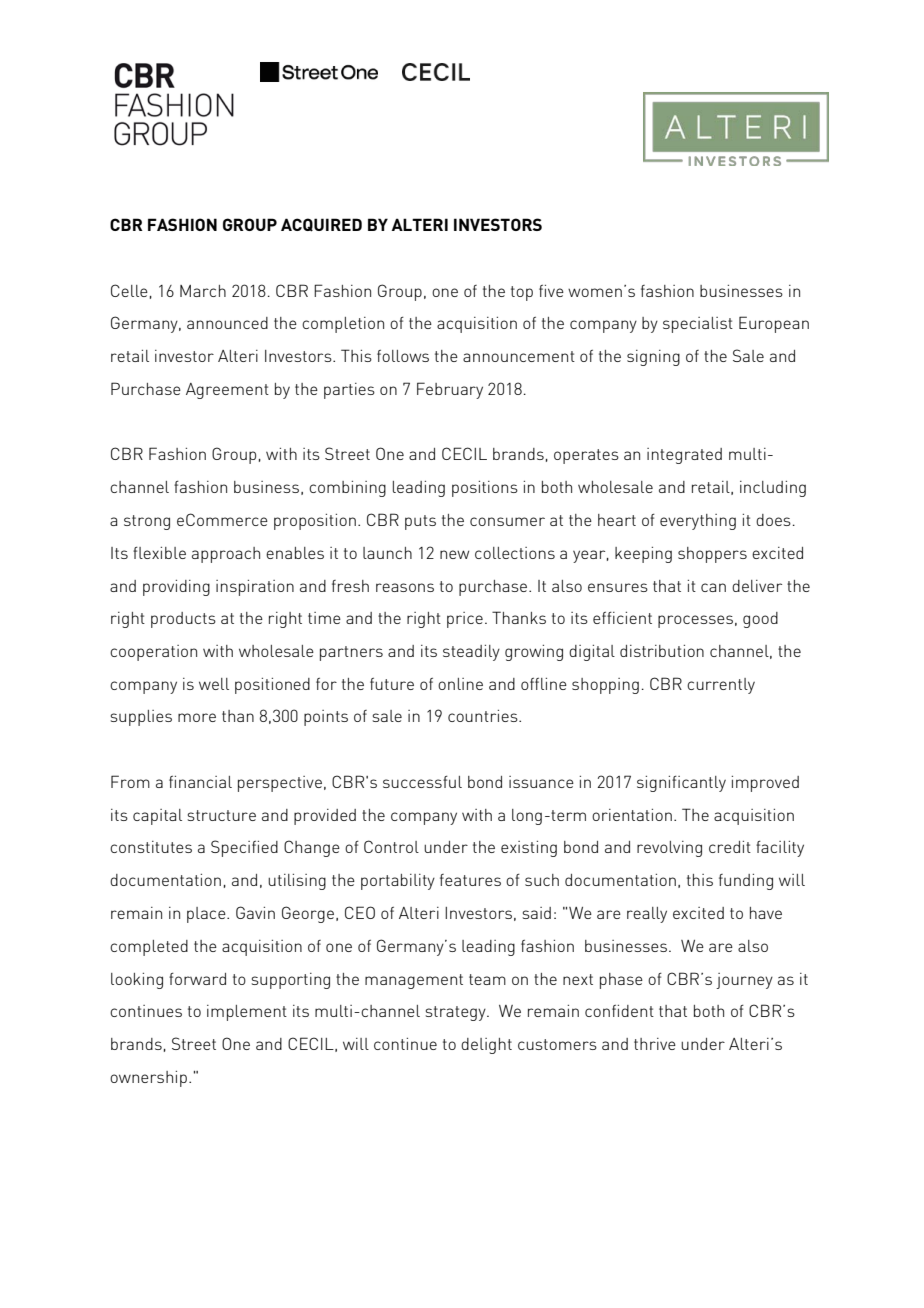  What do you see at coordinates (203, 291) in the page?
I see `March` at bounding box center [203, 291].
